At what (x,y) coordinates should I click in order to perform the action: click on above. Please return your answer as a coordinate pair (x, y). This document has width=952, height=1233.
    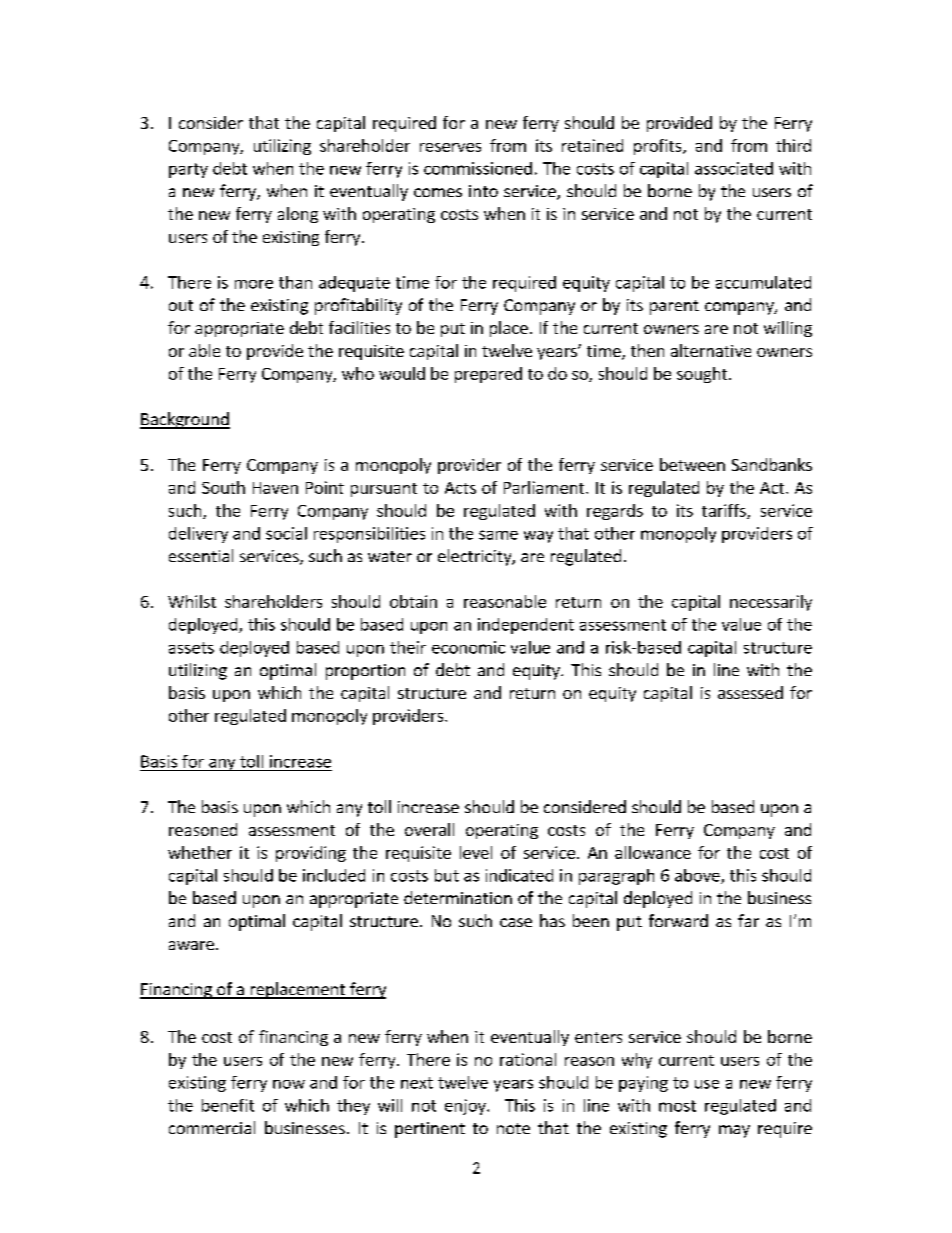
    Looking at the image, I should click on (698, 876).
